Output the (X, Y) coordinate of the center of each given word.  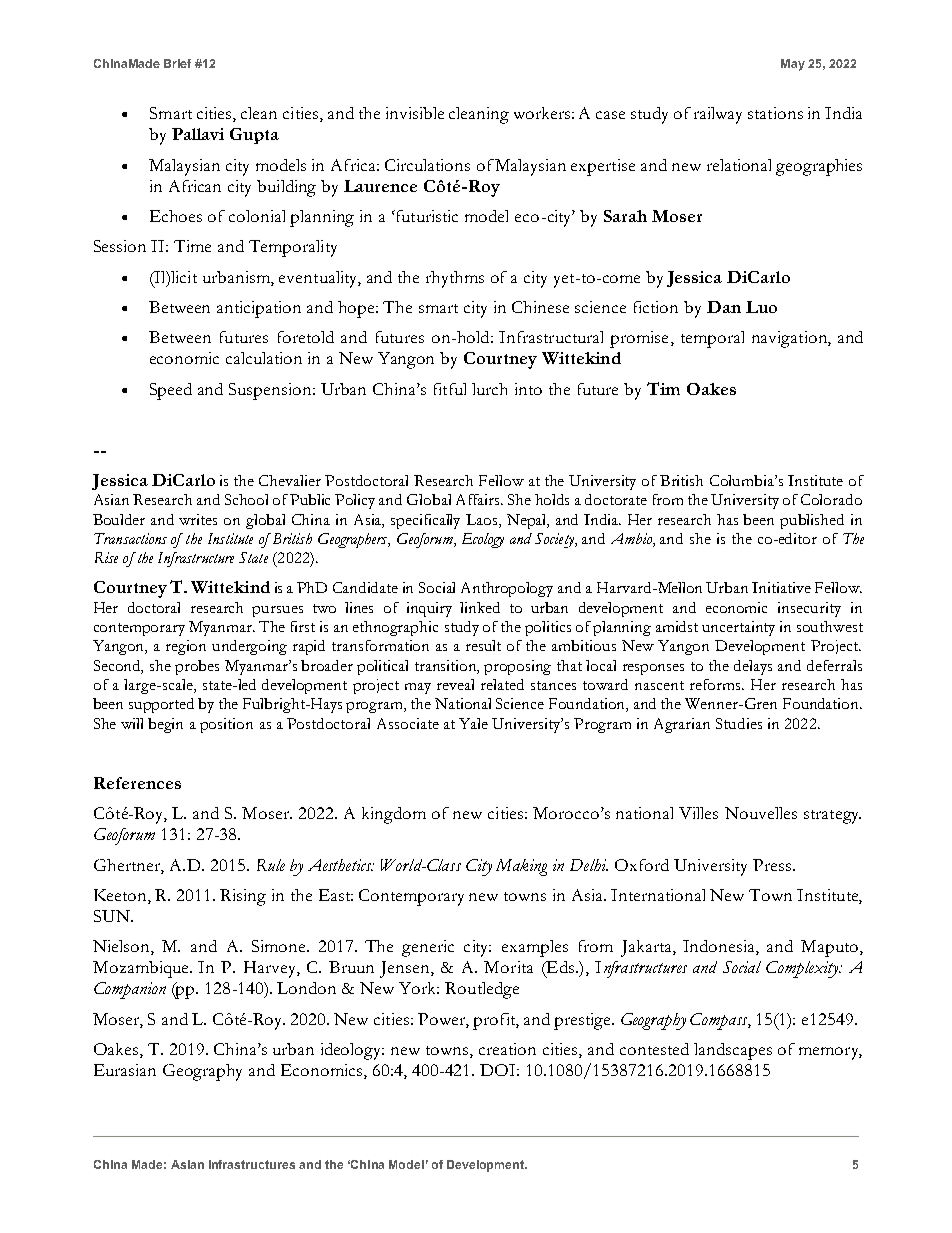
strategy (832, 817)
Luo (761, 307)
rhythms (455, 279)
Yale (473, 723)
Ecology (483, 540)
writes (198, 519)
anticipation (259, 309)
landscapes (733, 1051)
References (137, 783)
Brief (177, 63)
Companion (130, 990)
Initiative (781, 587)
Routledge (482, 990)
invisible (415, 113)
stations (775, 113)
